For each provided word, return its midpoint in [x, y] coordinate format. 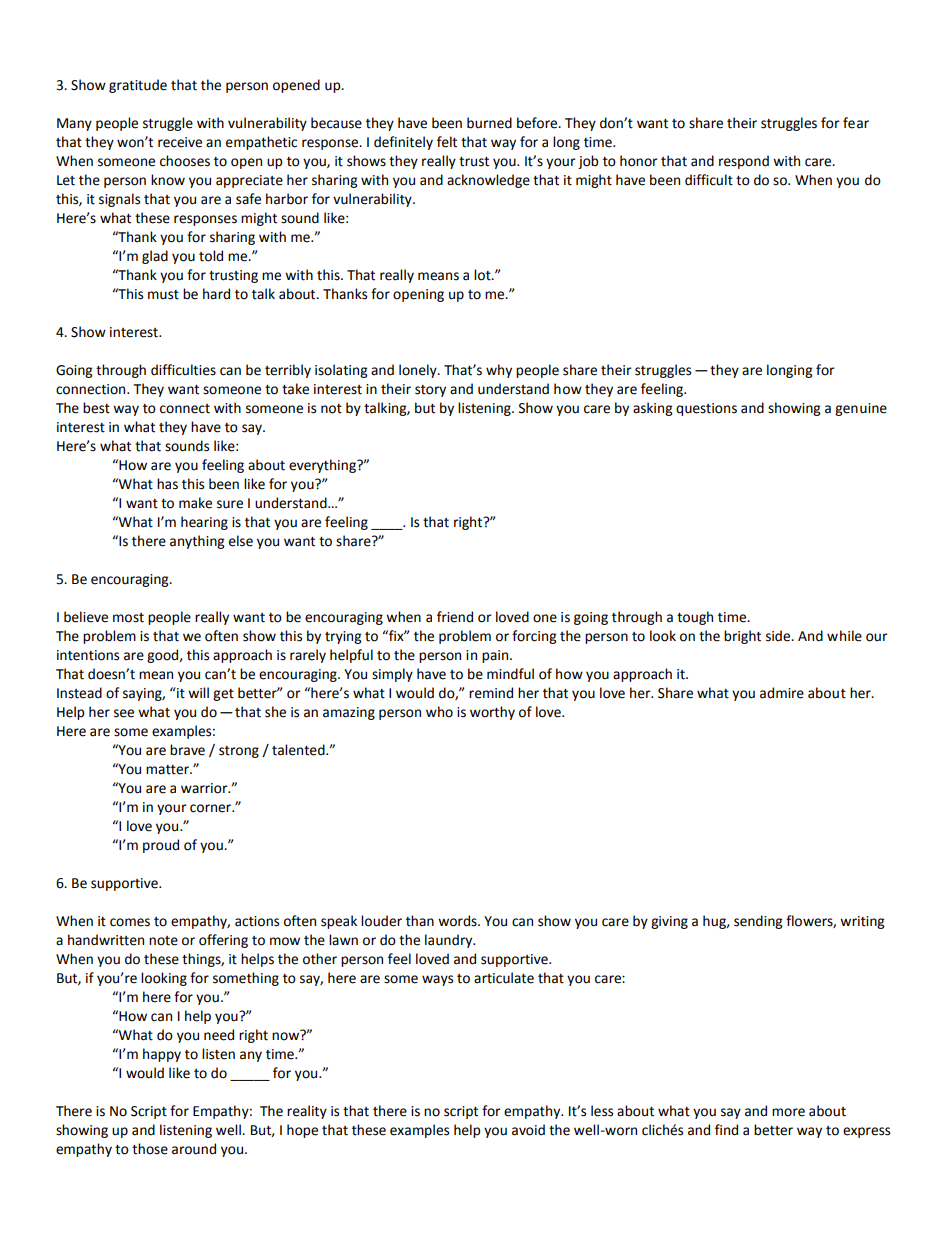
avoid [528, 1130]
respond [744, 162]
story [430, 391]
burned [489, 123]
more [788, 1112]
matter [168, 770]
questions [706, 409]
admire [782, 693]
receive [180, 142]
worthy [492, 713]
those [150, 1149]
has [167, 484]
